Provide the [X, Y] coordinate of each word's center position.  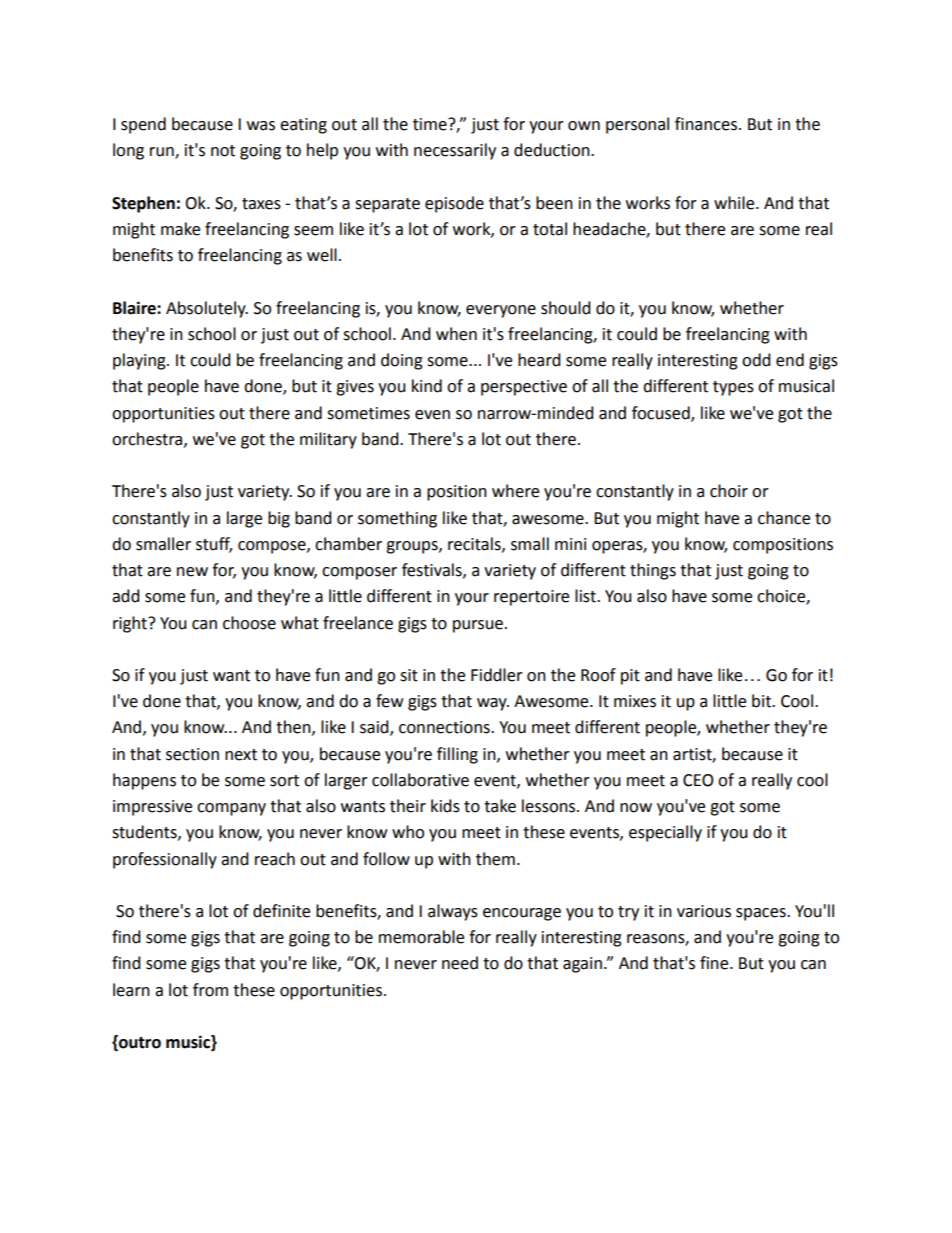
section [192, 754]
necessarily [455, 151]
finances [706, 124]
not [223, 151]
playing [140, 361]
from [210, 990]
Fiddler [497, 675]
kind [427, 386]
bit [762, 701]
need [460, 963]
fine [715, 963]
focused [662, 413]
